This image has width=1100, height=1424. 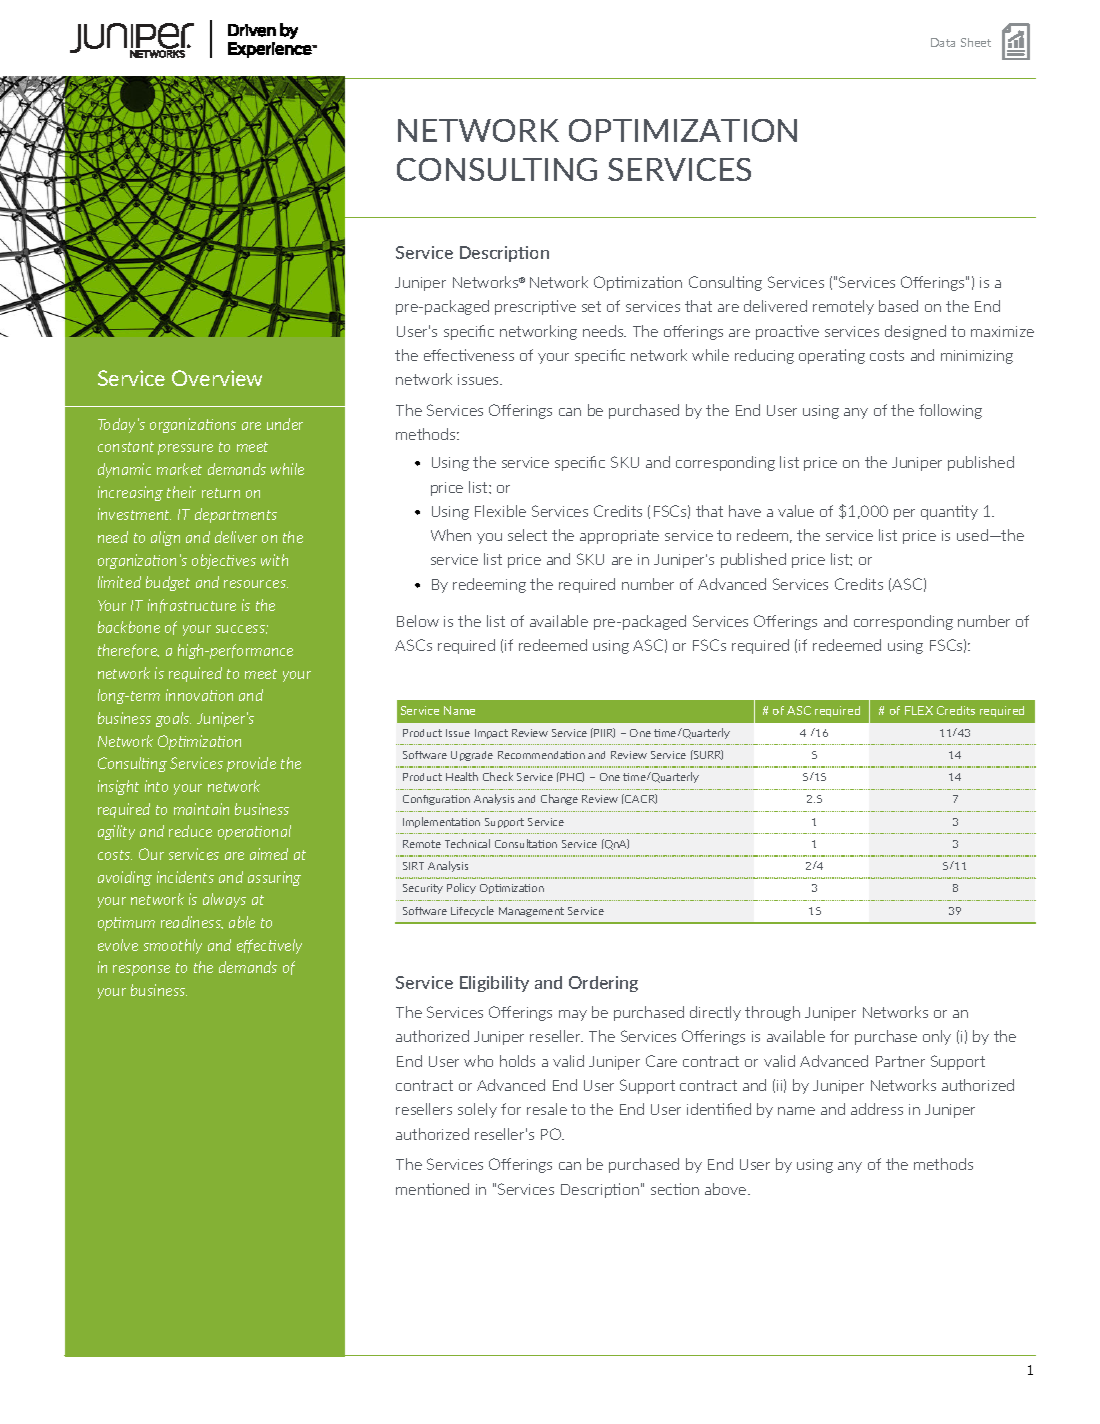 I want to click on effectiveness, so click(x=469, y=355).
